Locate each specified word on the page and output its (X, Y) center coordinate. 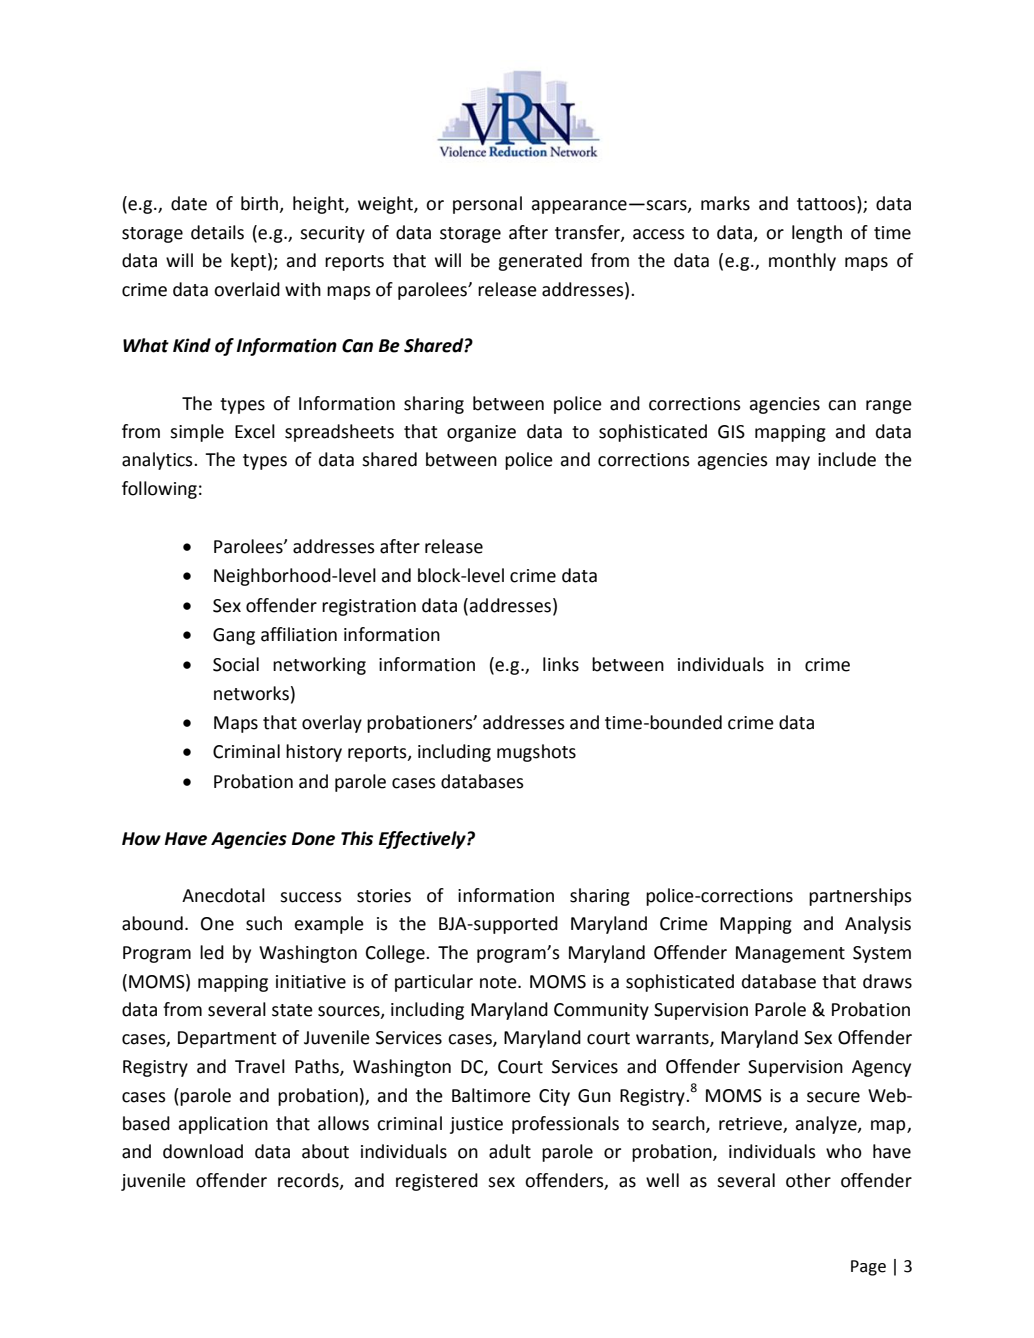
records (309, 1181)
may (793, 463)
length (817, 234)
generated (540, 262)
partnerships (860, 897)
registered (437, 1182)
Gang (234, 636)
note (499, 982)
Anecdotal (223, 895)
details (217, 232)
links (561, 664)
